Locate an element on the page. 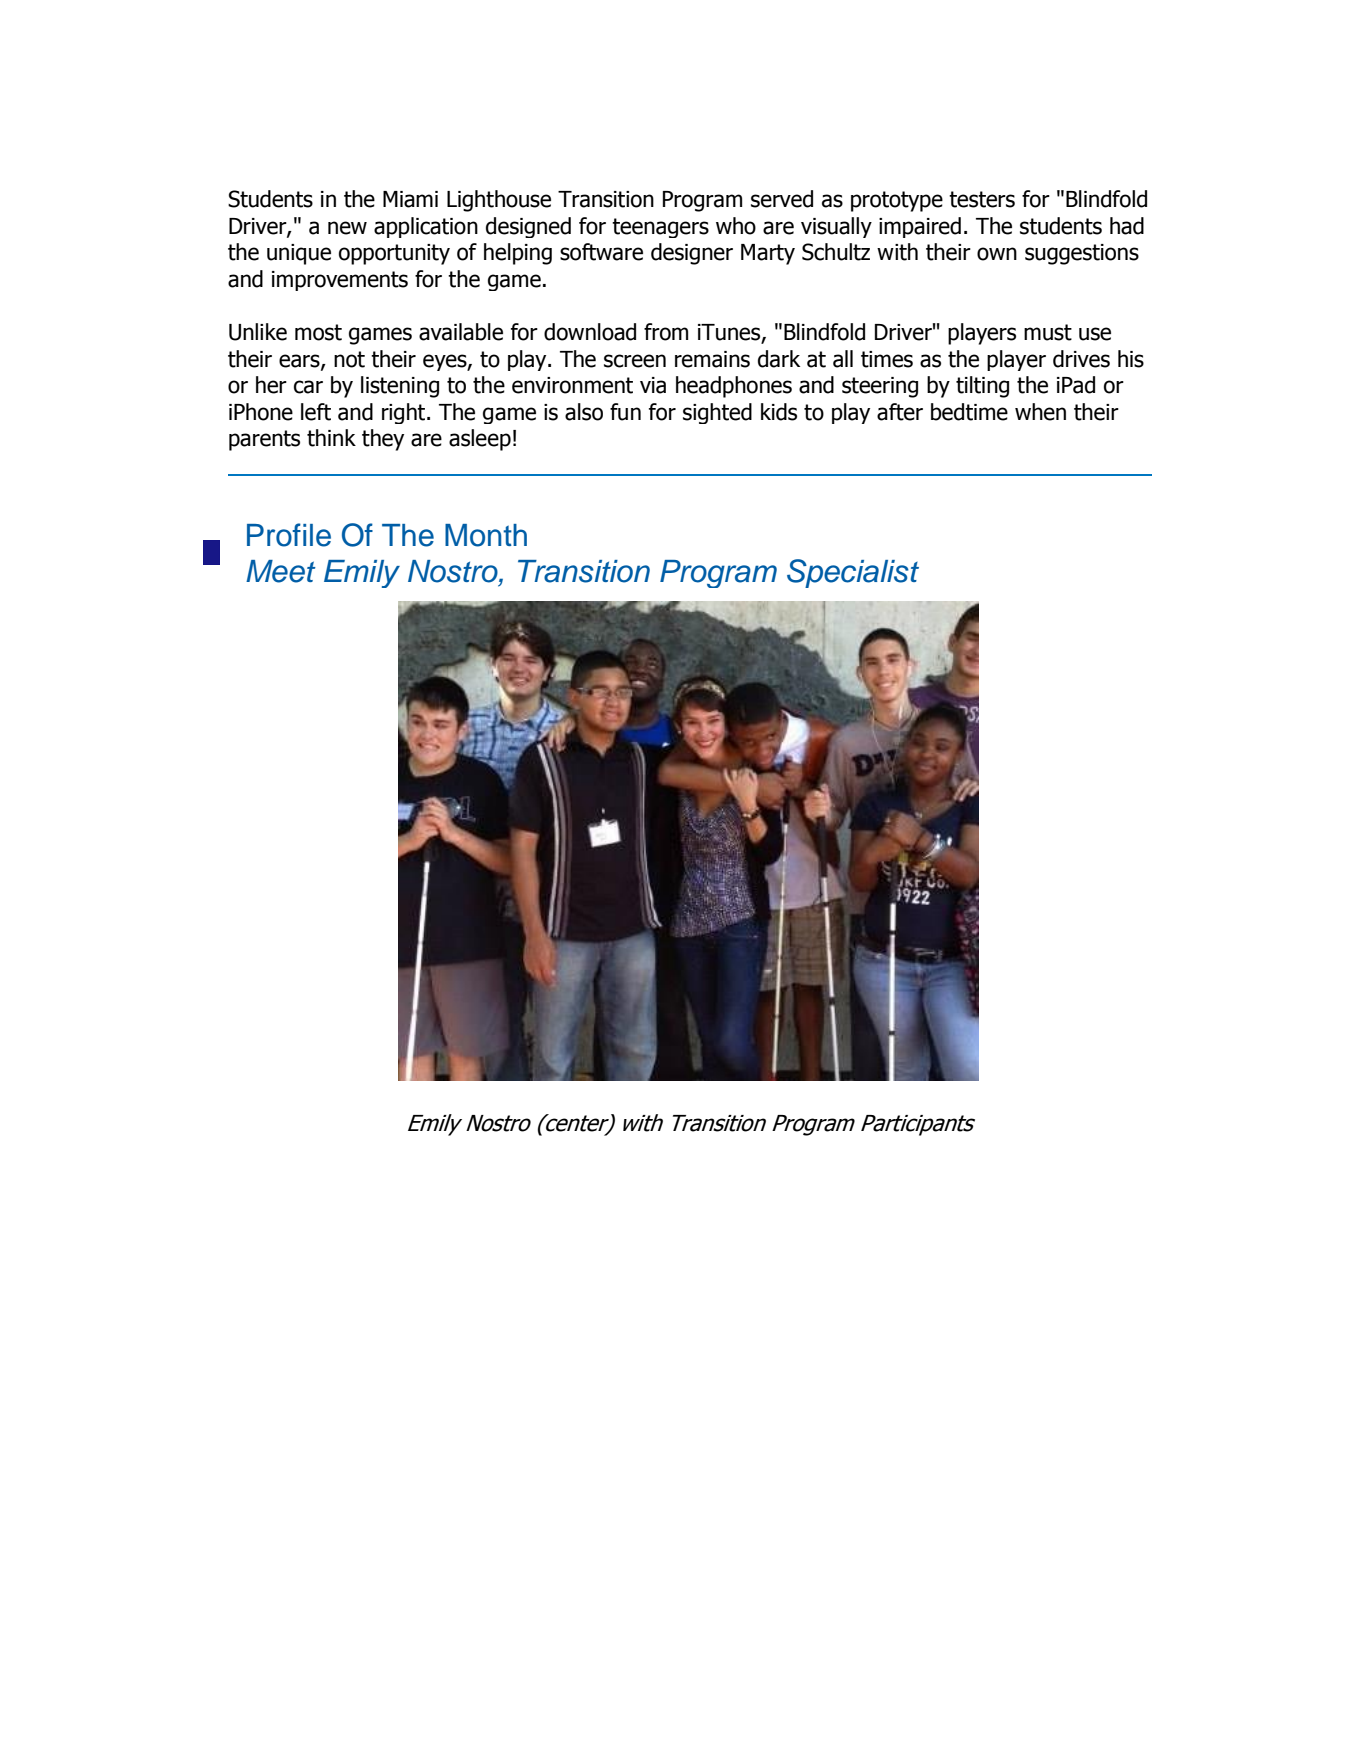  Specialist is located at coordinates (853, 573).
